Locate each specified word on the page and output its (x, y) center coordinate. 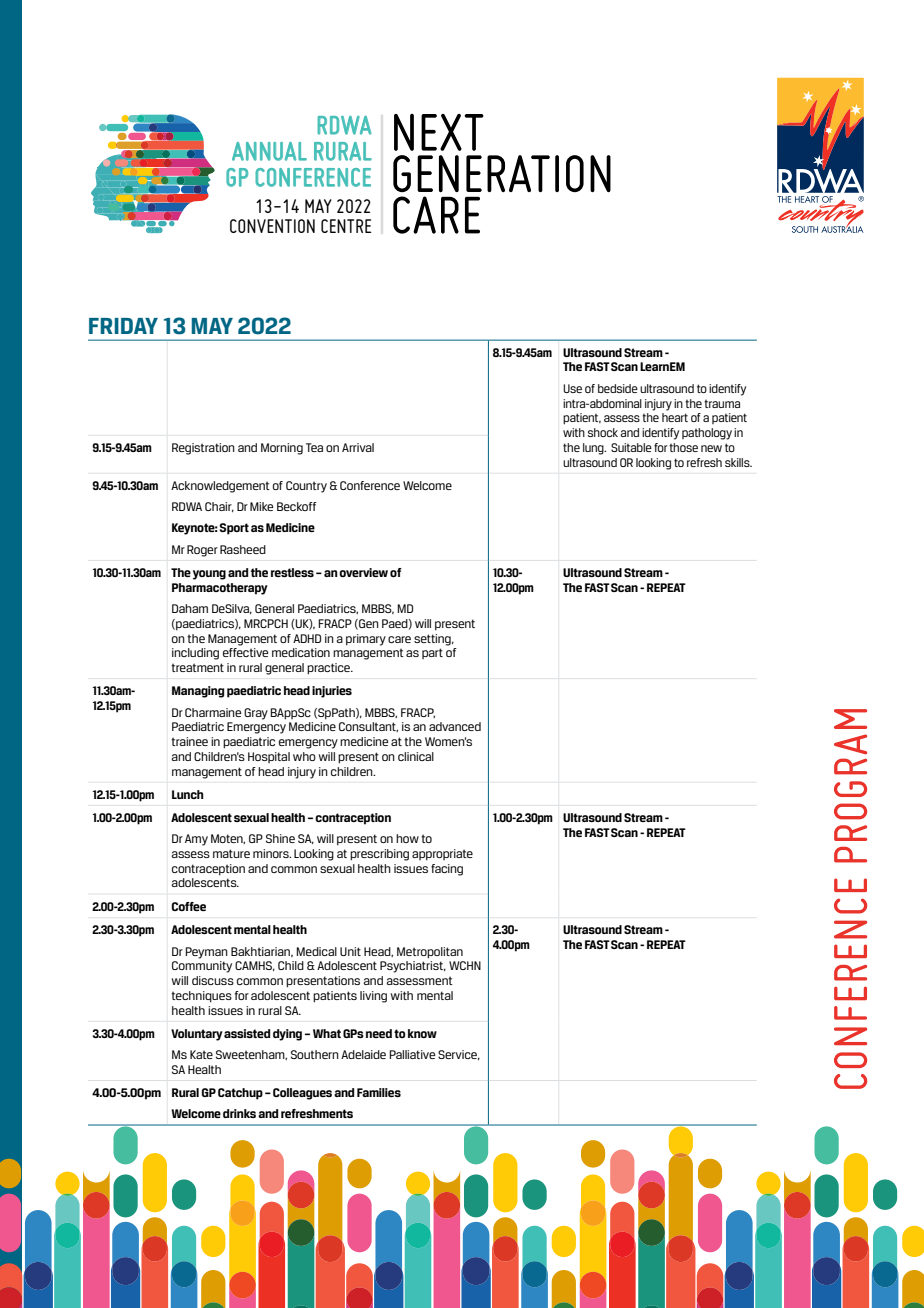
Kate (201, 1054)
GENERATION (502, 173)
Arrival (358, 447)
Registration (203, 449)
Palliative (412, 1054)
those (683, 447)
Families (379, 1092)
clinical (416, 756)
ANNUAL (269, 151)
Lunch (188, 794)
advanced (455, 726)
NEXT (439, 132)
